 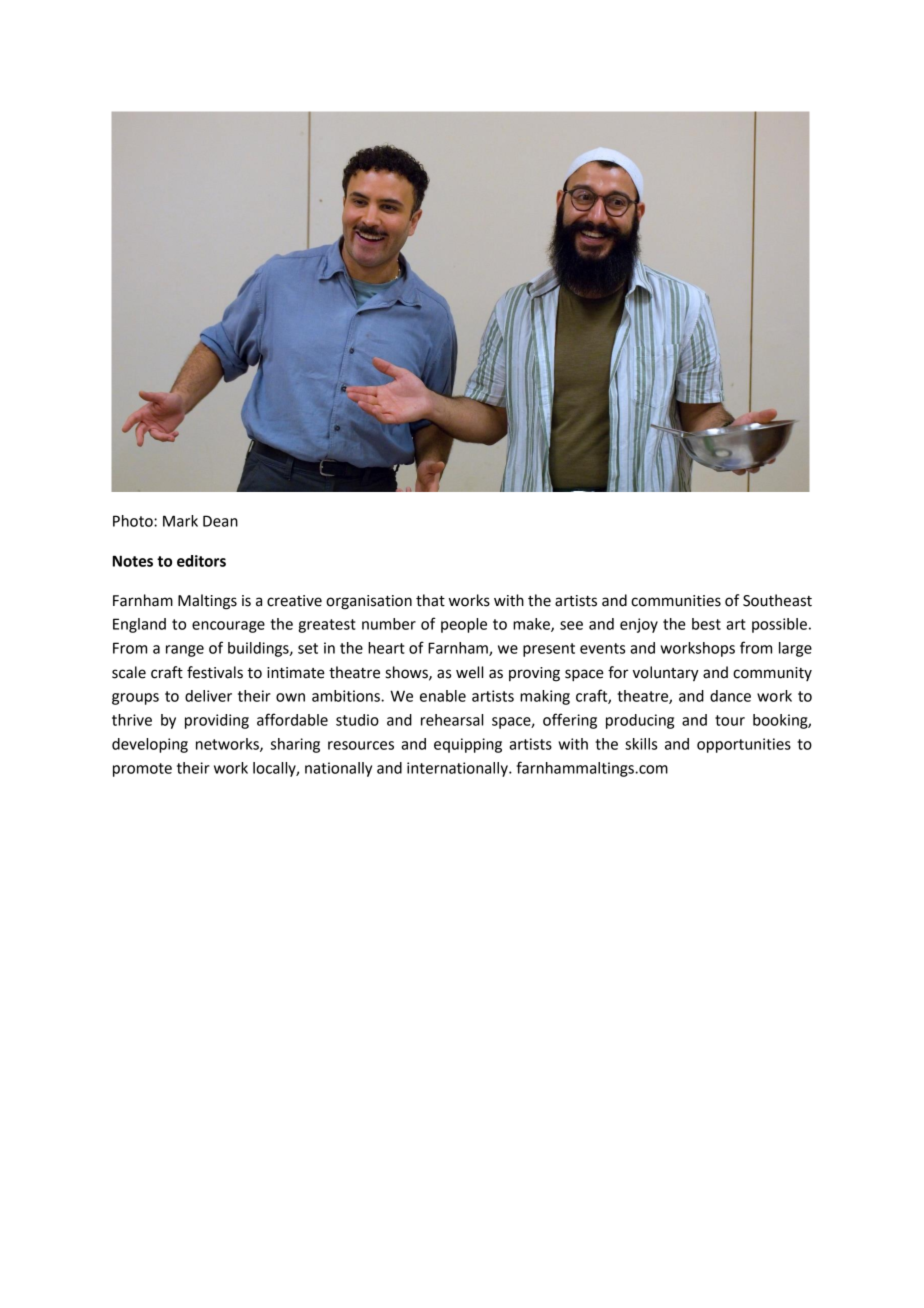 What do you see at coordinates (220, 521) in the document?
I see `Dean` at bounding box center [220, 521].
